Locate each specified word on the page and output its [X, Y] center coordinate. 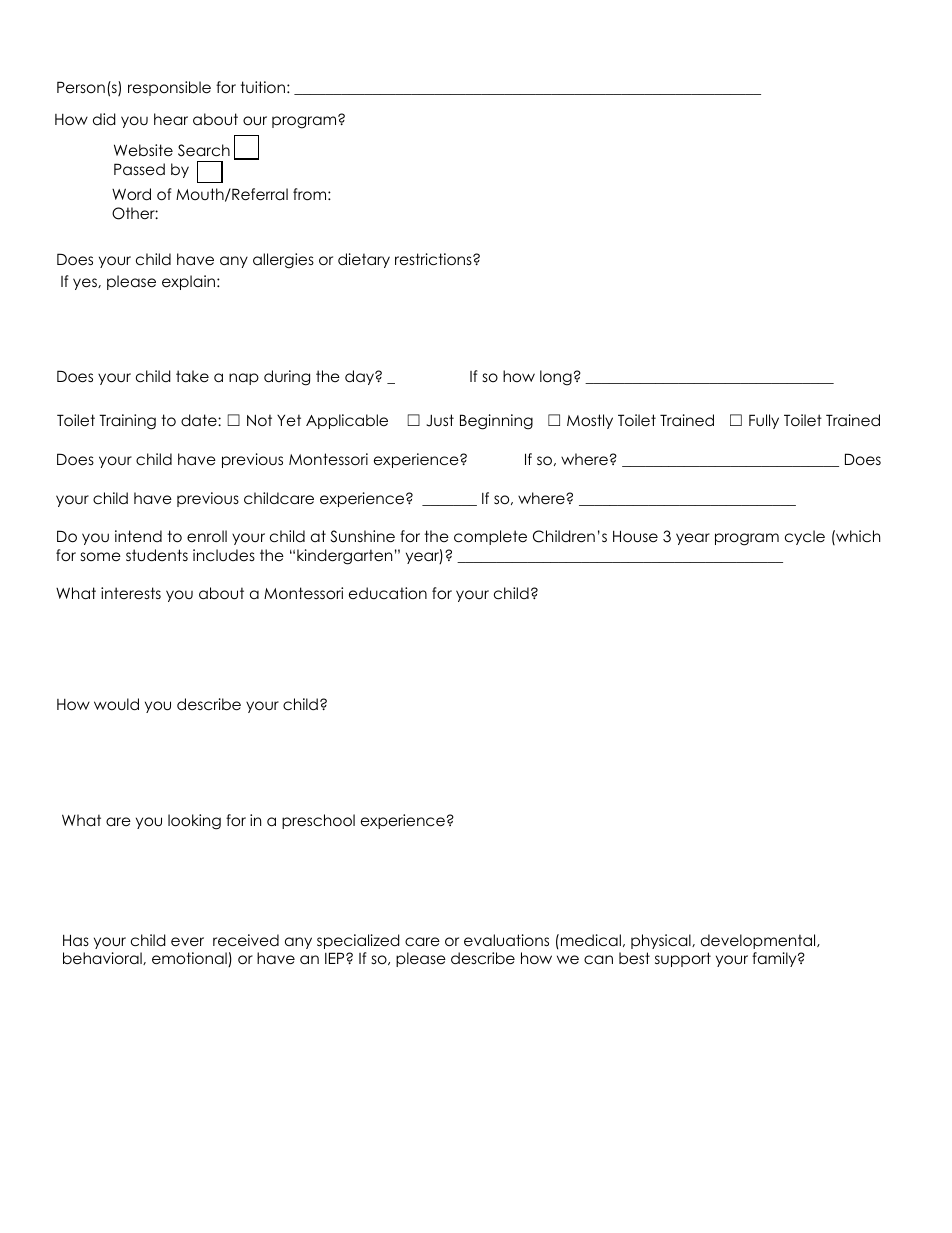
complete [490, 537]
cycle [805, 537]
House [635, 536]
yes [86, 284]
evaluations [506, 940]
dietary [364, 260]
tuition [262, 87]
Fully [764, 421]
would [116, 704]
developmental [759, 941]
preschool [318, 821]
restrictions [434, 259]
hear [171, 119]
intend [138, 536]
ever [187, 942]
